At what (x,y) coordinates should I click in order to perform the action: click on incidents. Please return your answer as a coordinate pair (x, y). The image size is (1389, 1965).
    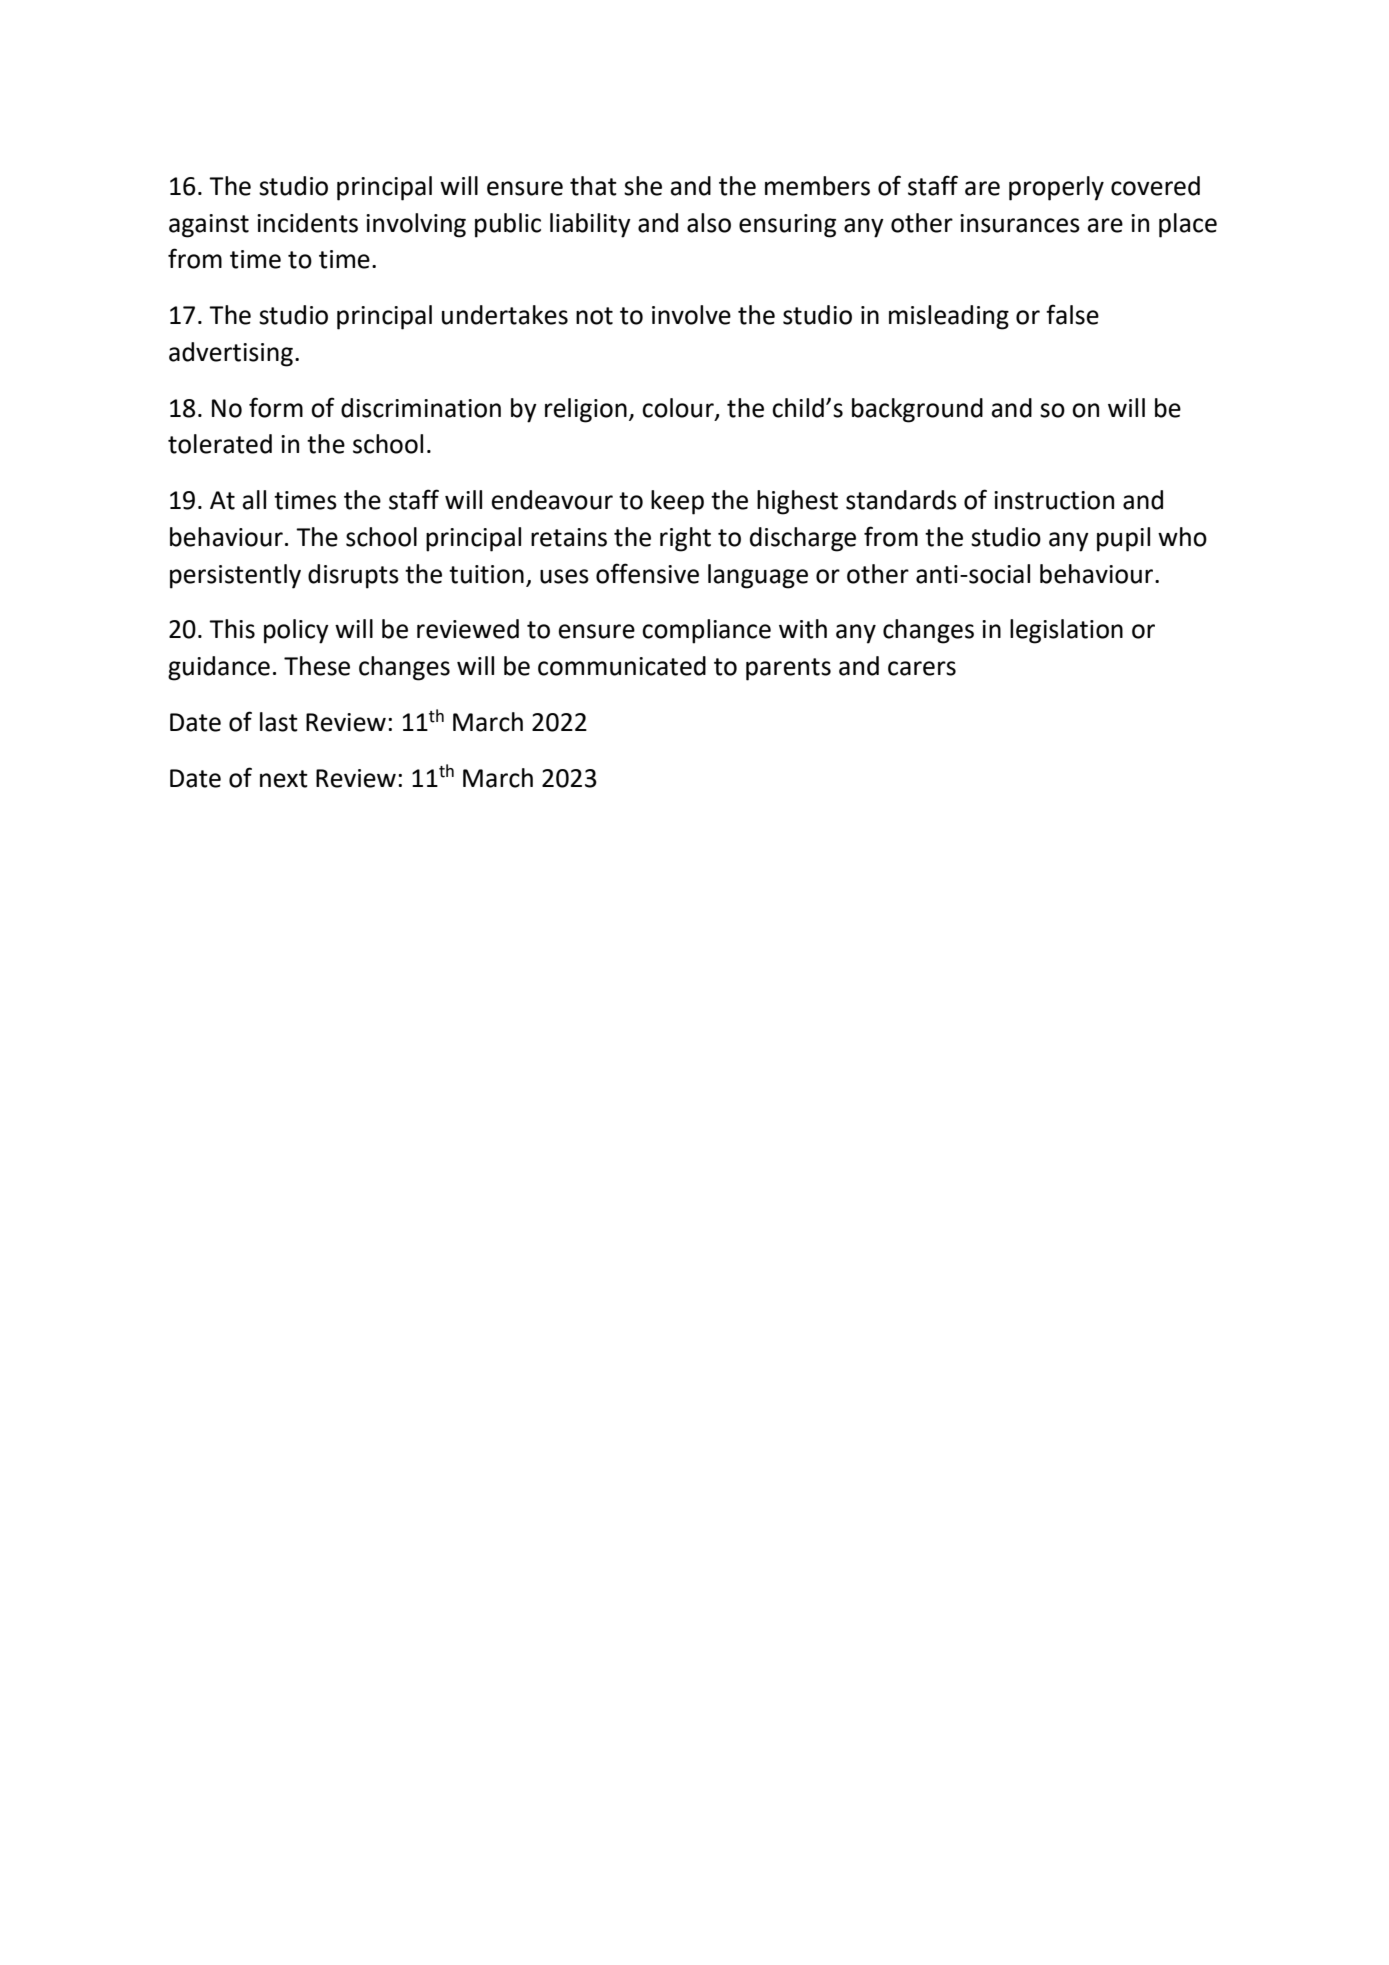
    Looking at the image, I should click on (307, 223).
